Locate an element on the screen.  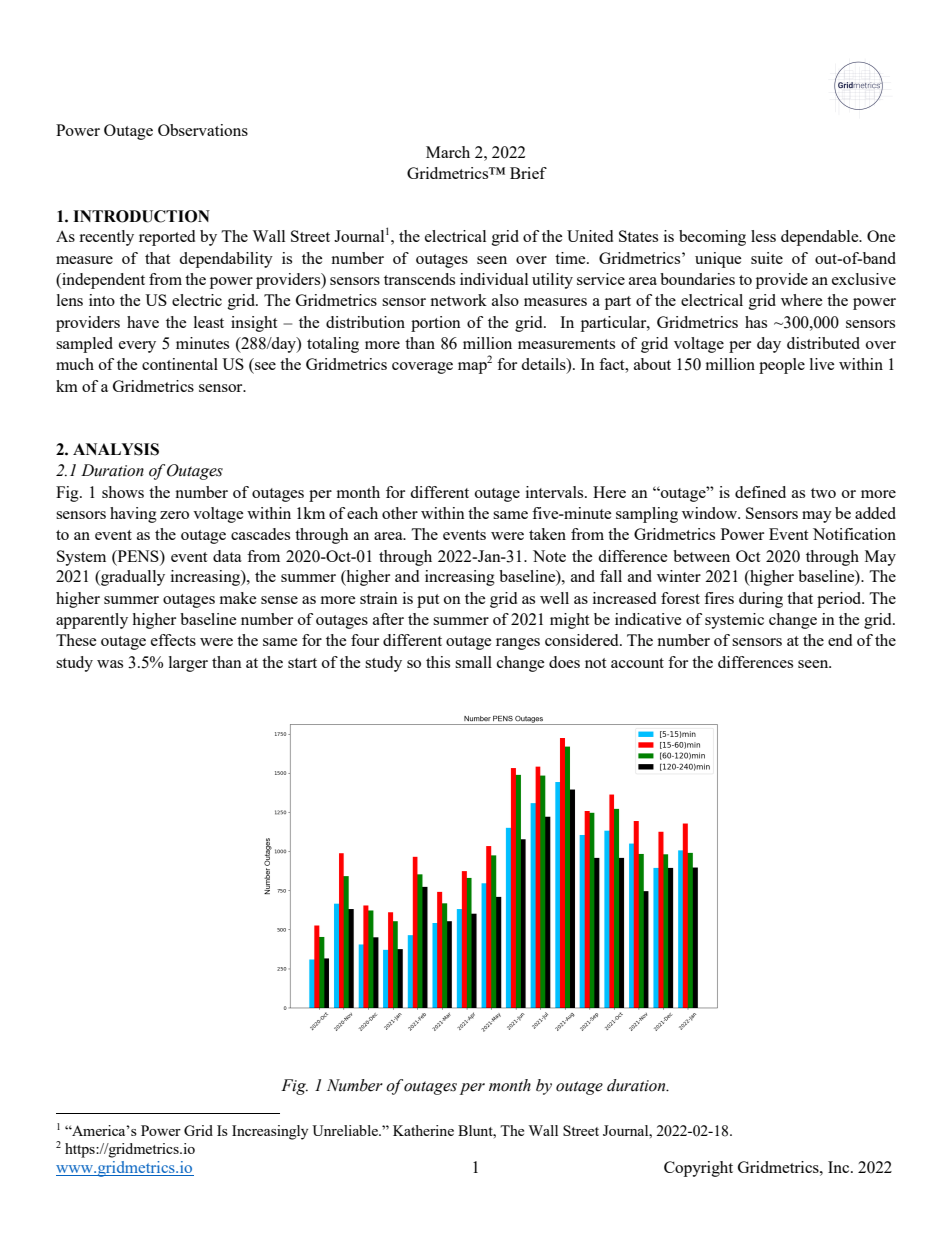
during is located at coordinates (761, 600).
